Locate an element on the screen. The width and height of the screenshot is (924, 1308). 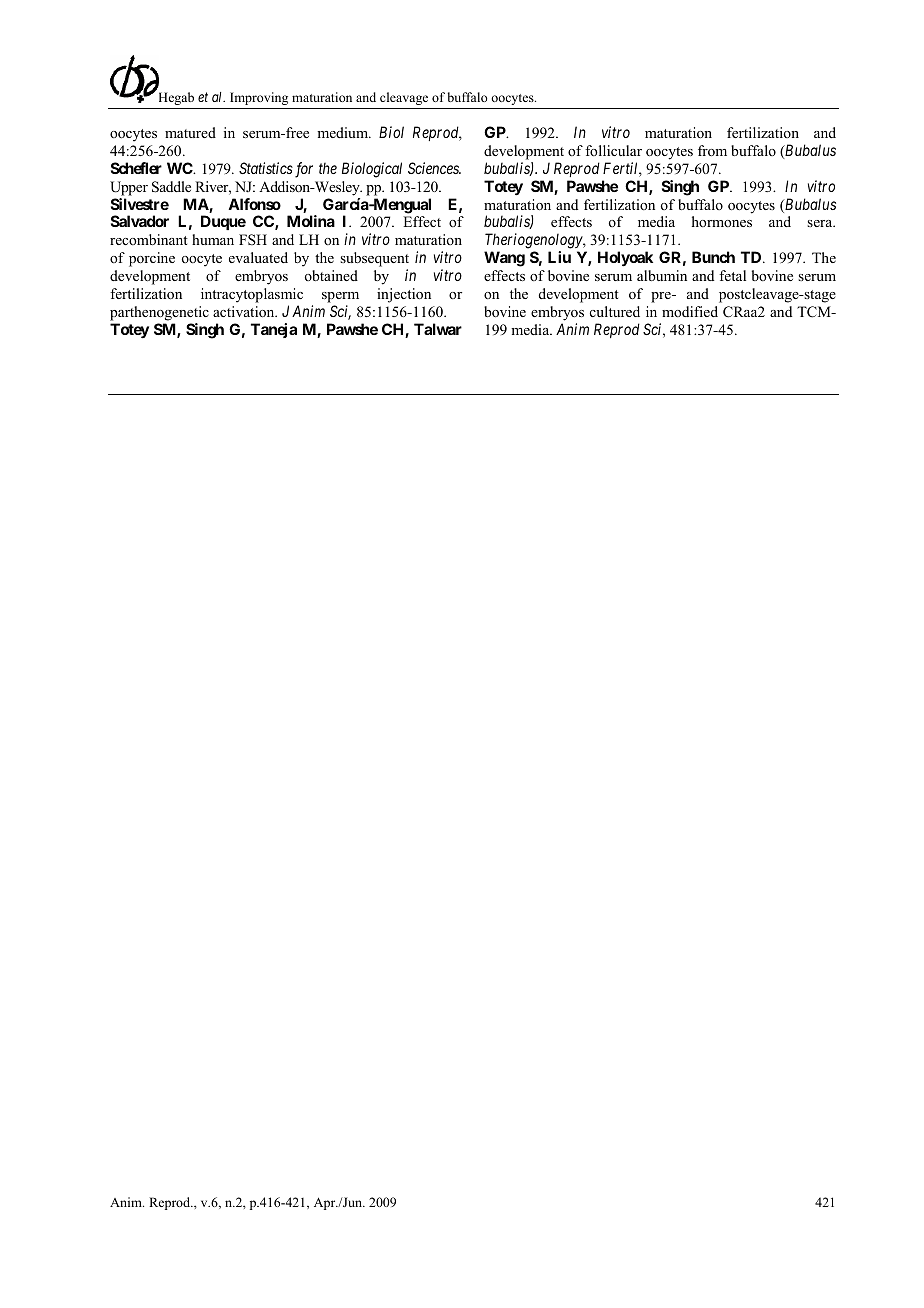
Liu is located at coordinates (559, 257).
